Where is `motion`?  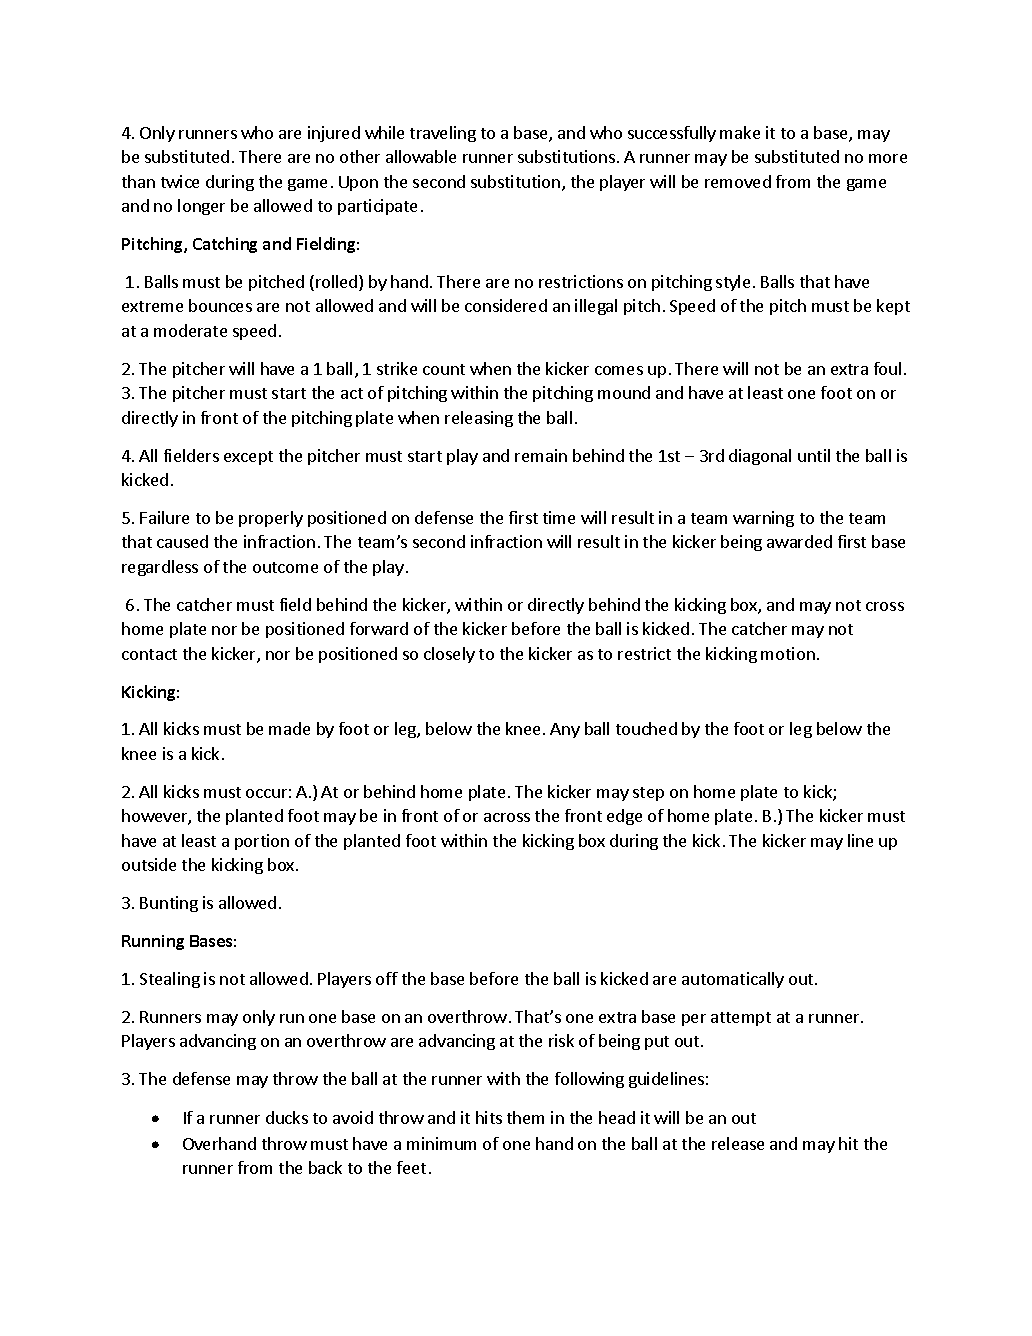
motion is located at coordinates (788, 653).
